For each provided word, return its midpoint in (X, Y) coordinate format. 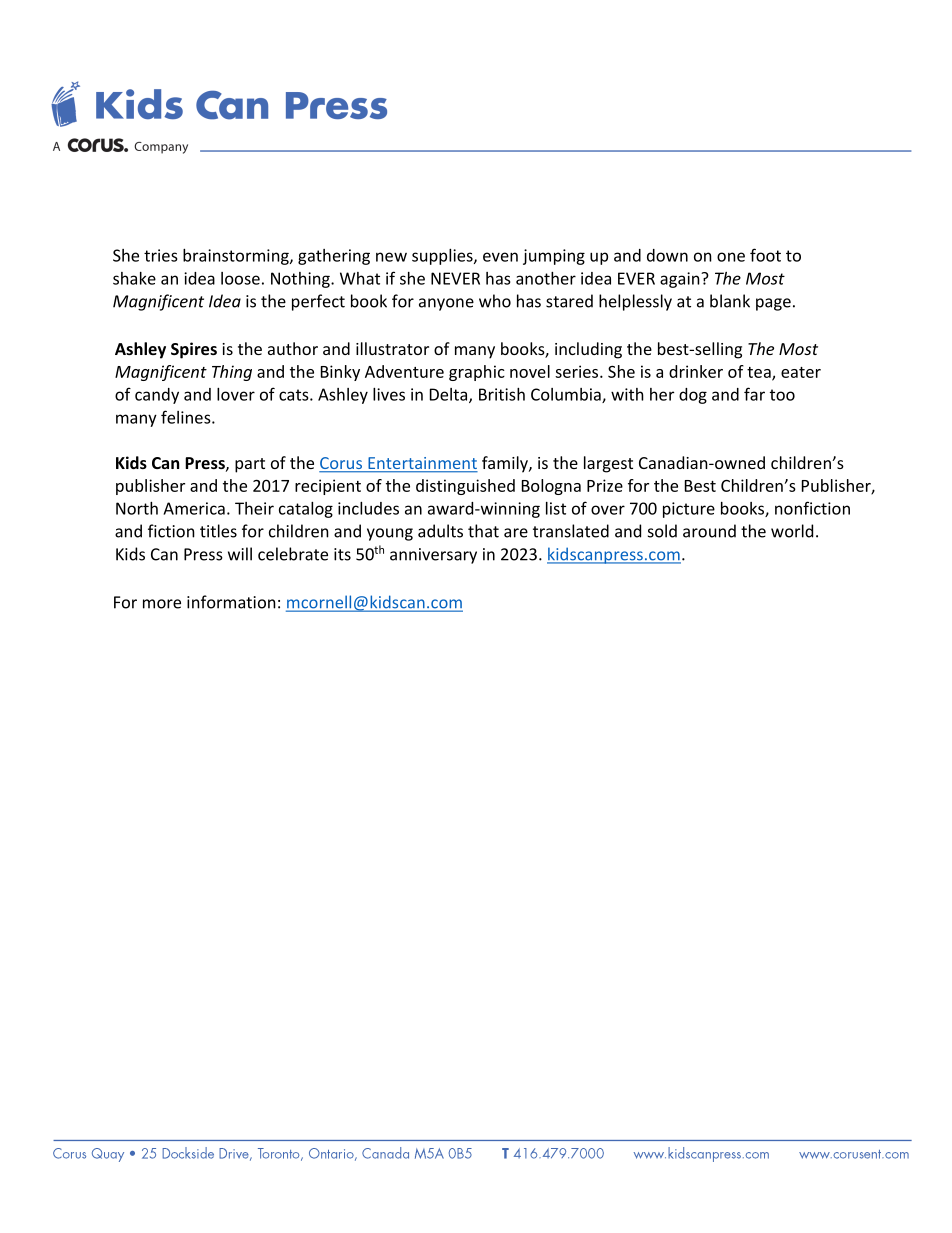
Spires (194, 350)
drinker (696, 371)
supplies (443, 257)
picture (689, 510)
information (231, 602)
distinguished (465, 487)
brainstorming (237, 257)
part (250, 465)
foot (765, 255)
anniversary (433, 556)
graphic (477, 373)
